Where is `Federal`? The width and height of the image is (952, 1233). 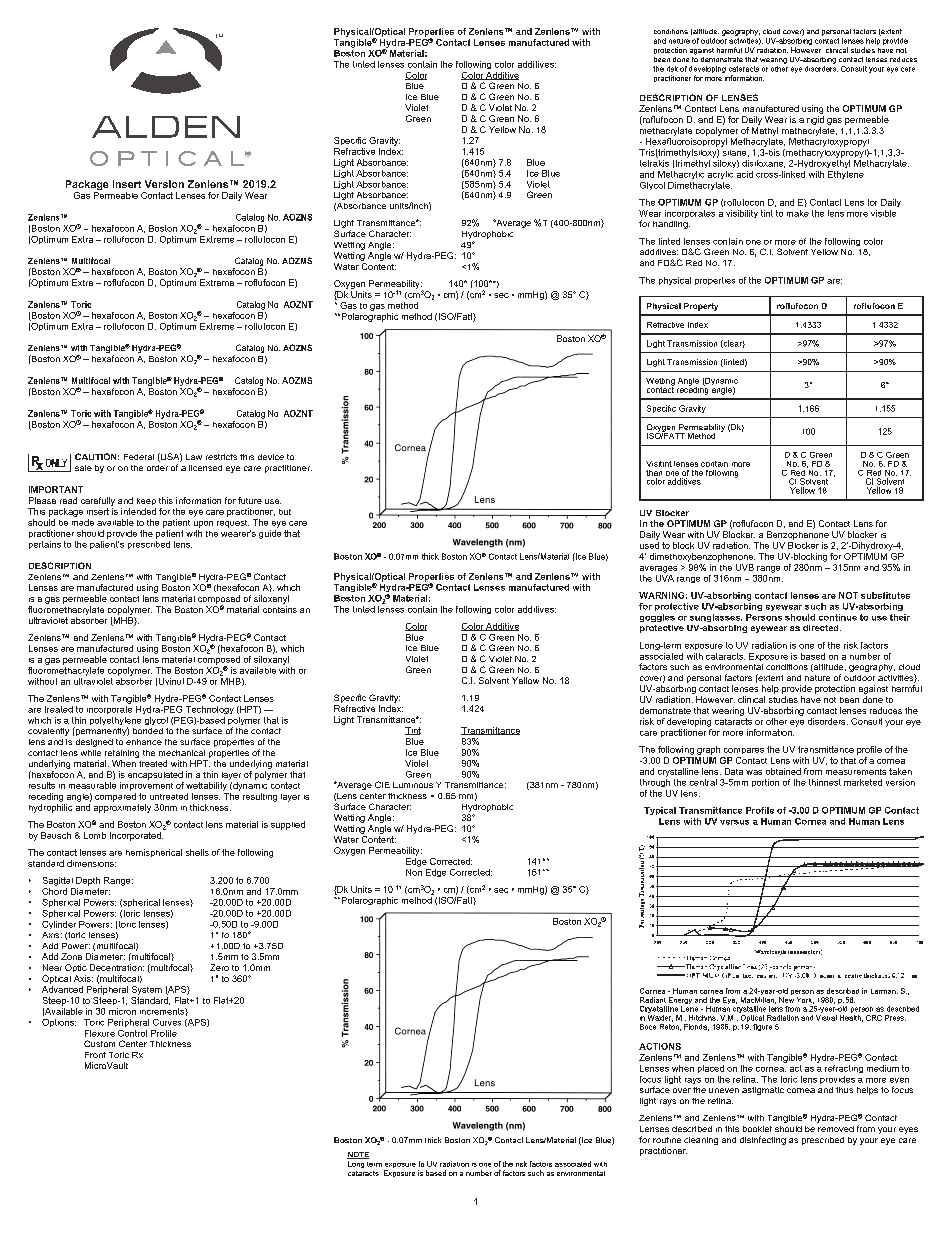 Federal is located at coordinates (139, 457).
